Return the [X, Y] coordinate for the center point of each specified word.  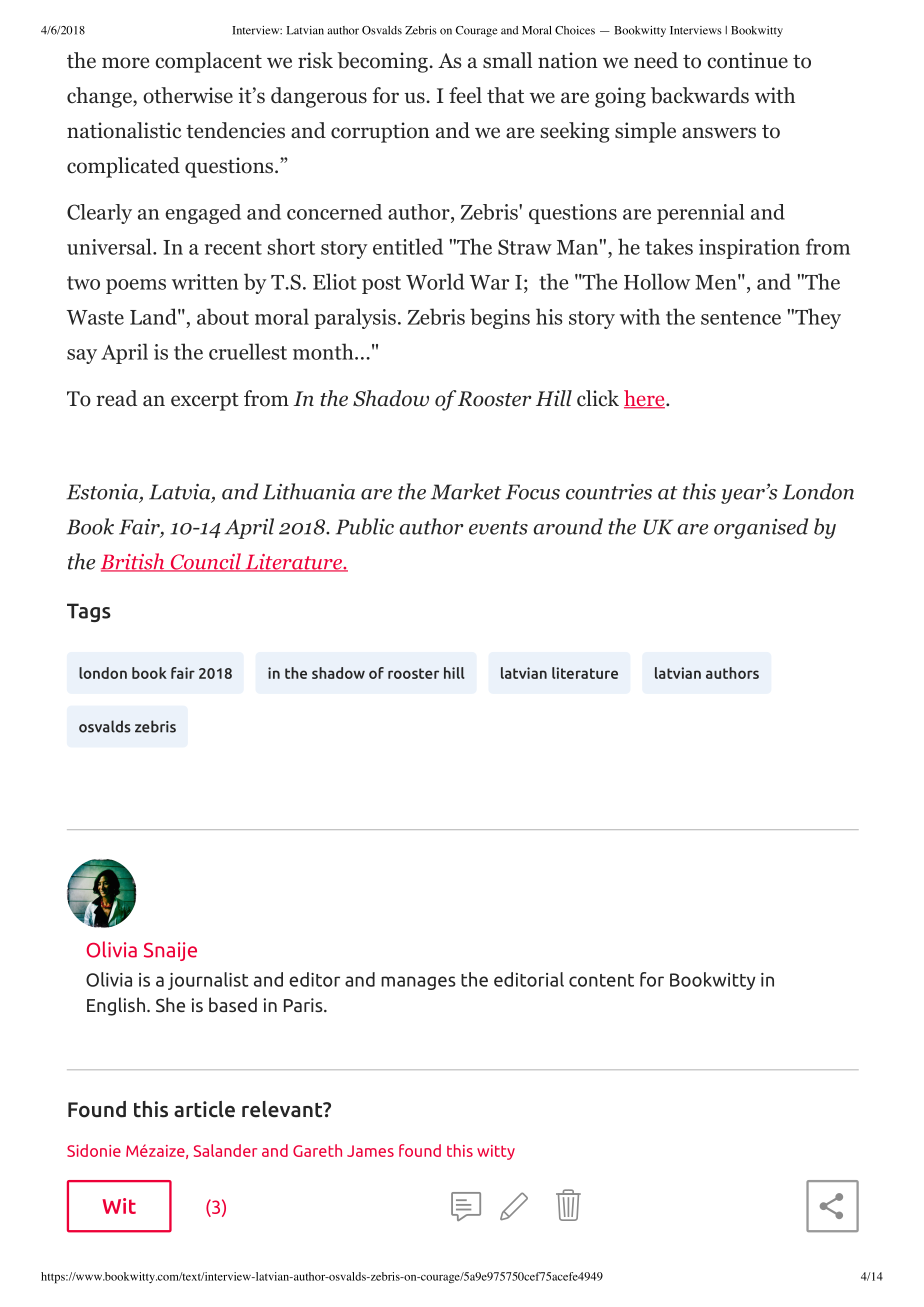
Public [365, 526]
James [370, 1151]
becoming [383, 62]
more [125, 63]
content [601, 980]
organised [761, 528]
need [656, 60]
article [204, 1109]
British [134, 562]
